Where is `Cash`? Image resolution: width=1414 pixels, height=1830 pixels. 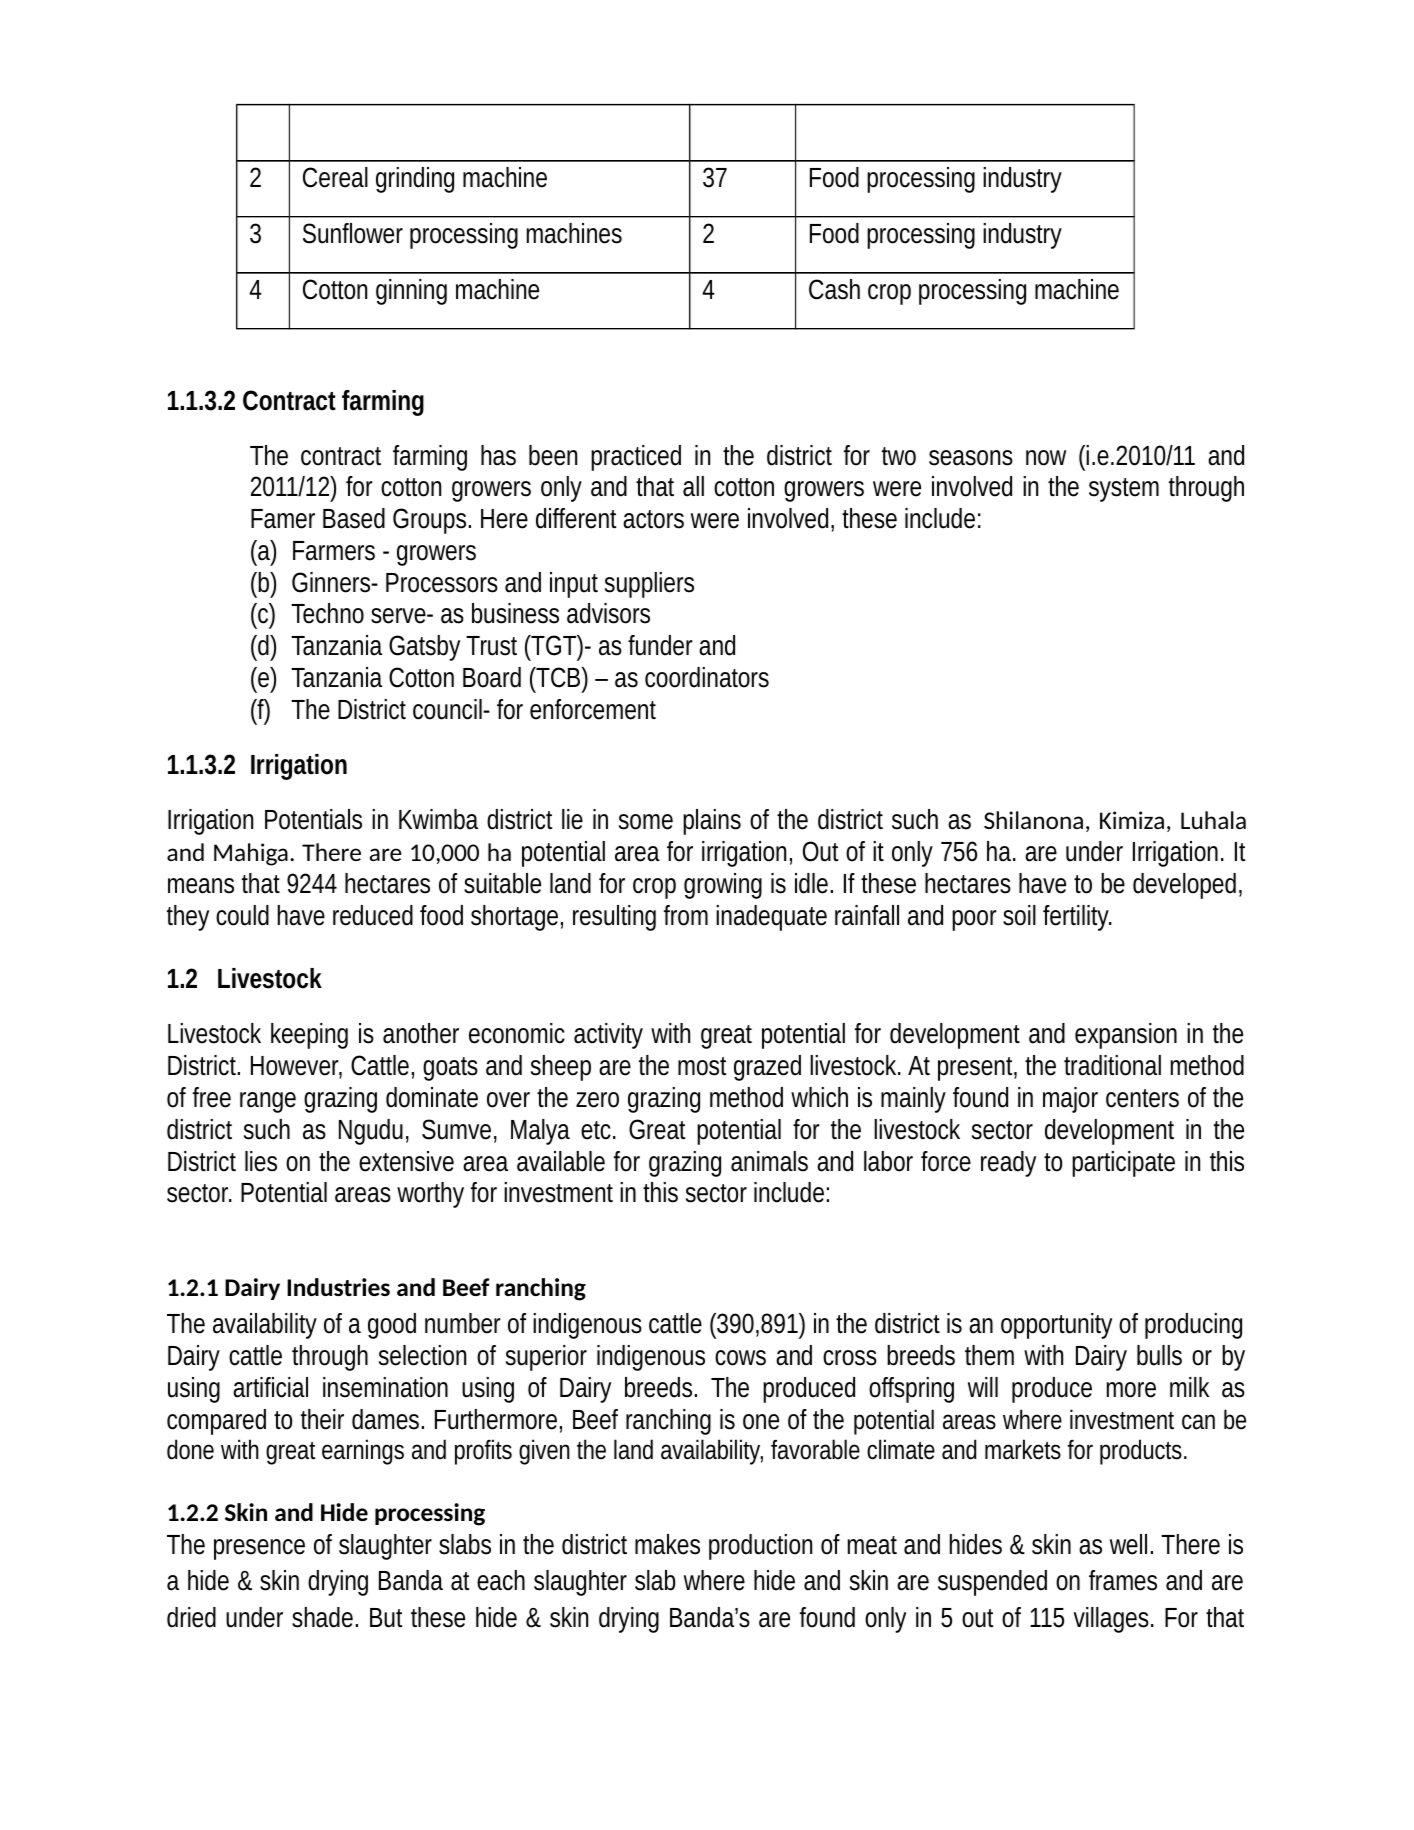
Cash is located at coordinates (834, 289).
